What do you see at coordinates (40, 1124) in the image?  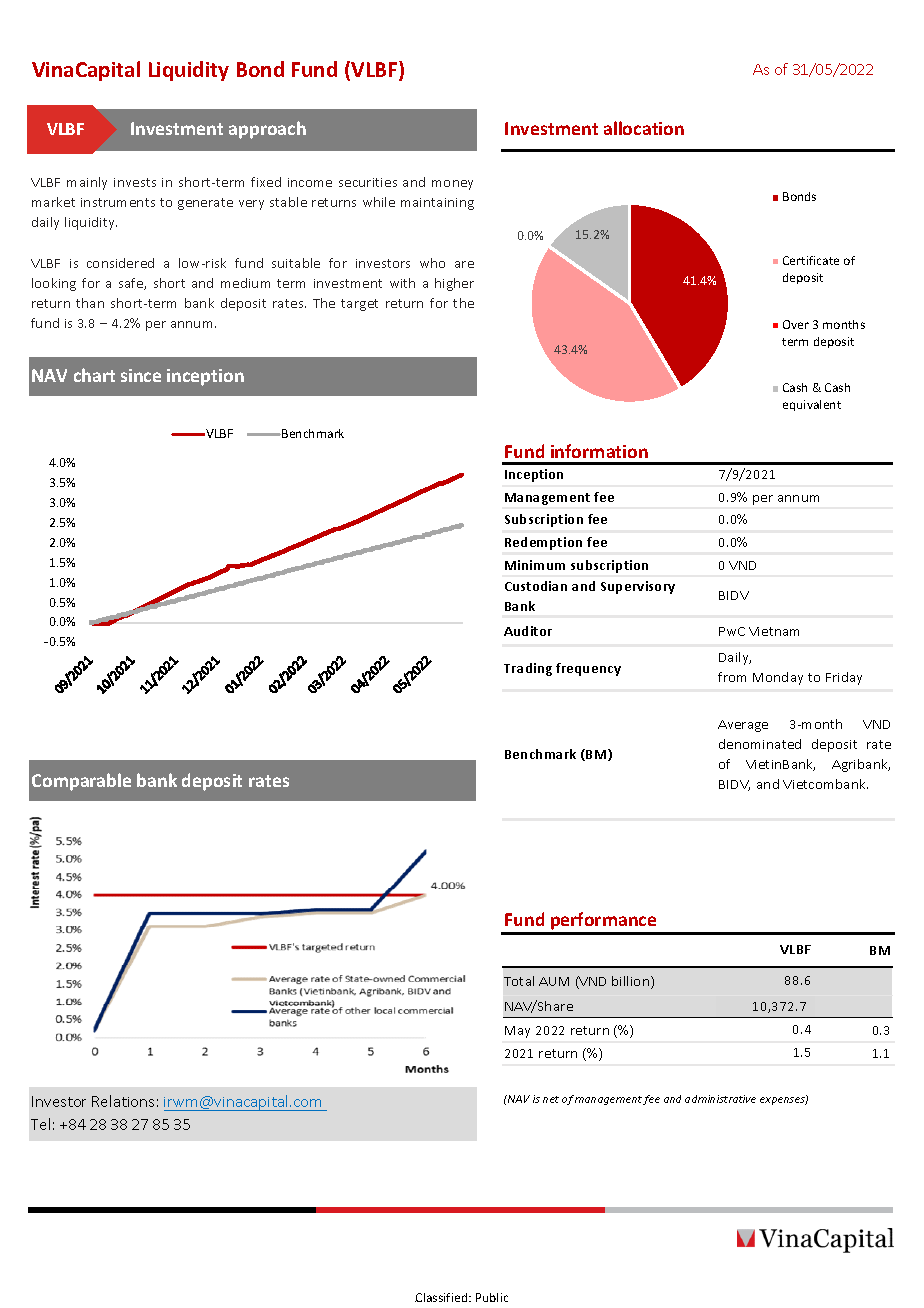 I see `Tel` at bounding box center [40, 1124].
